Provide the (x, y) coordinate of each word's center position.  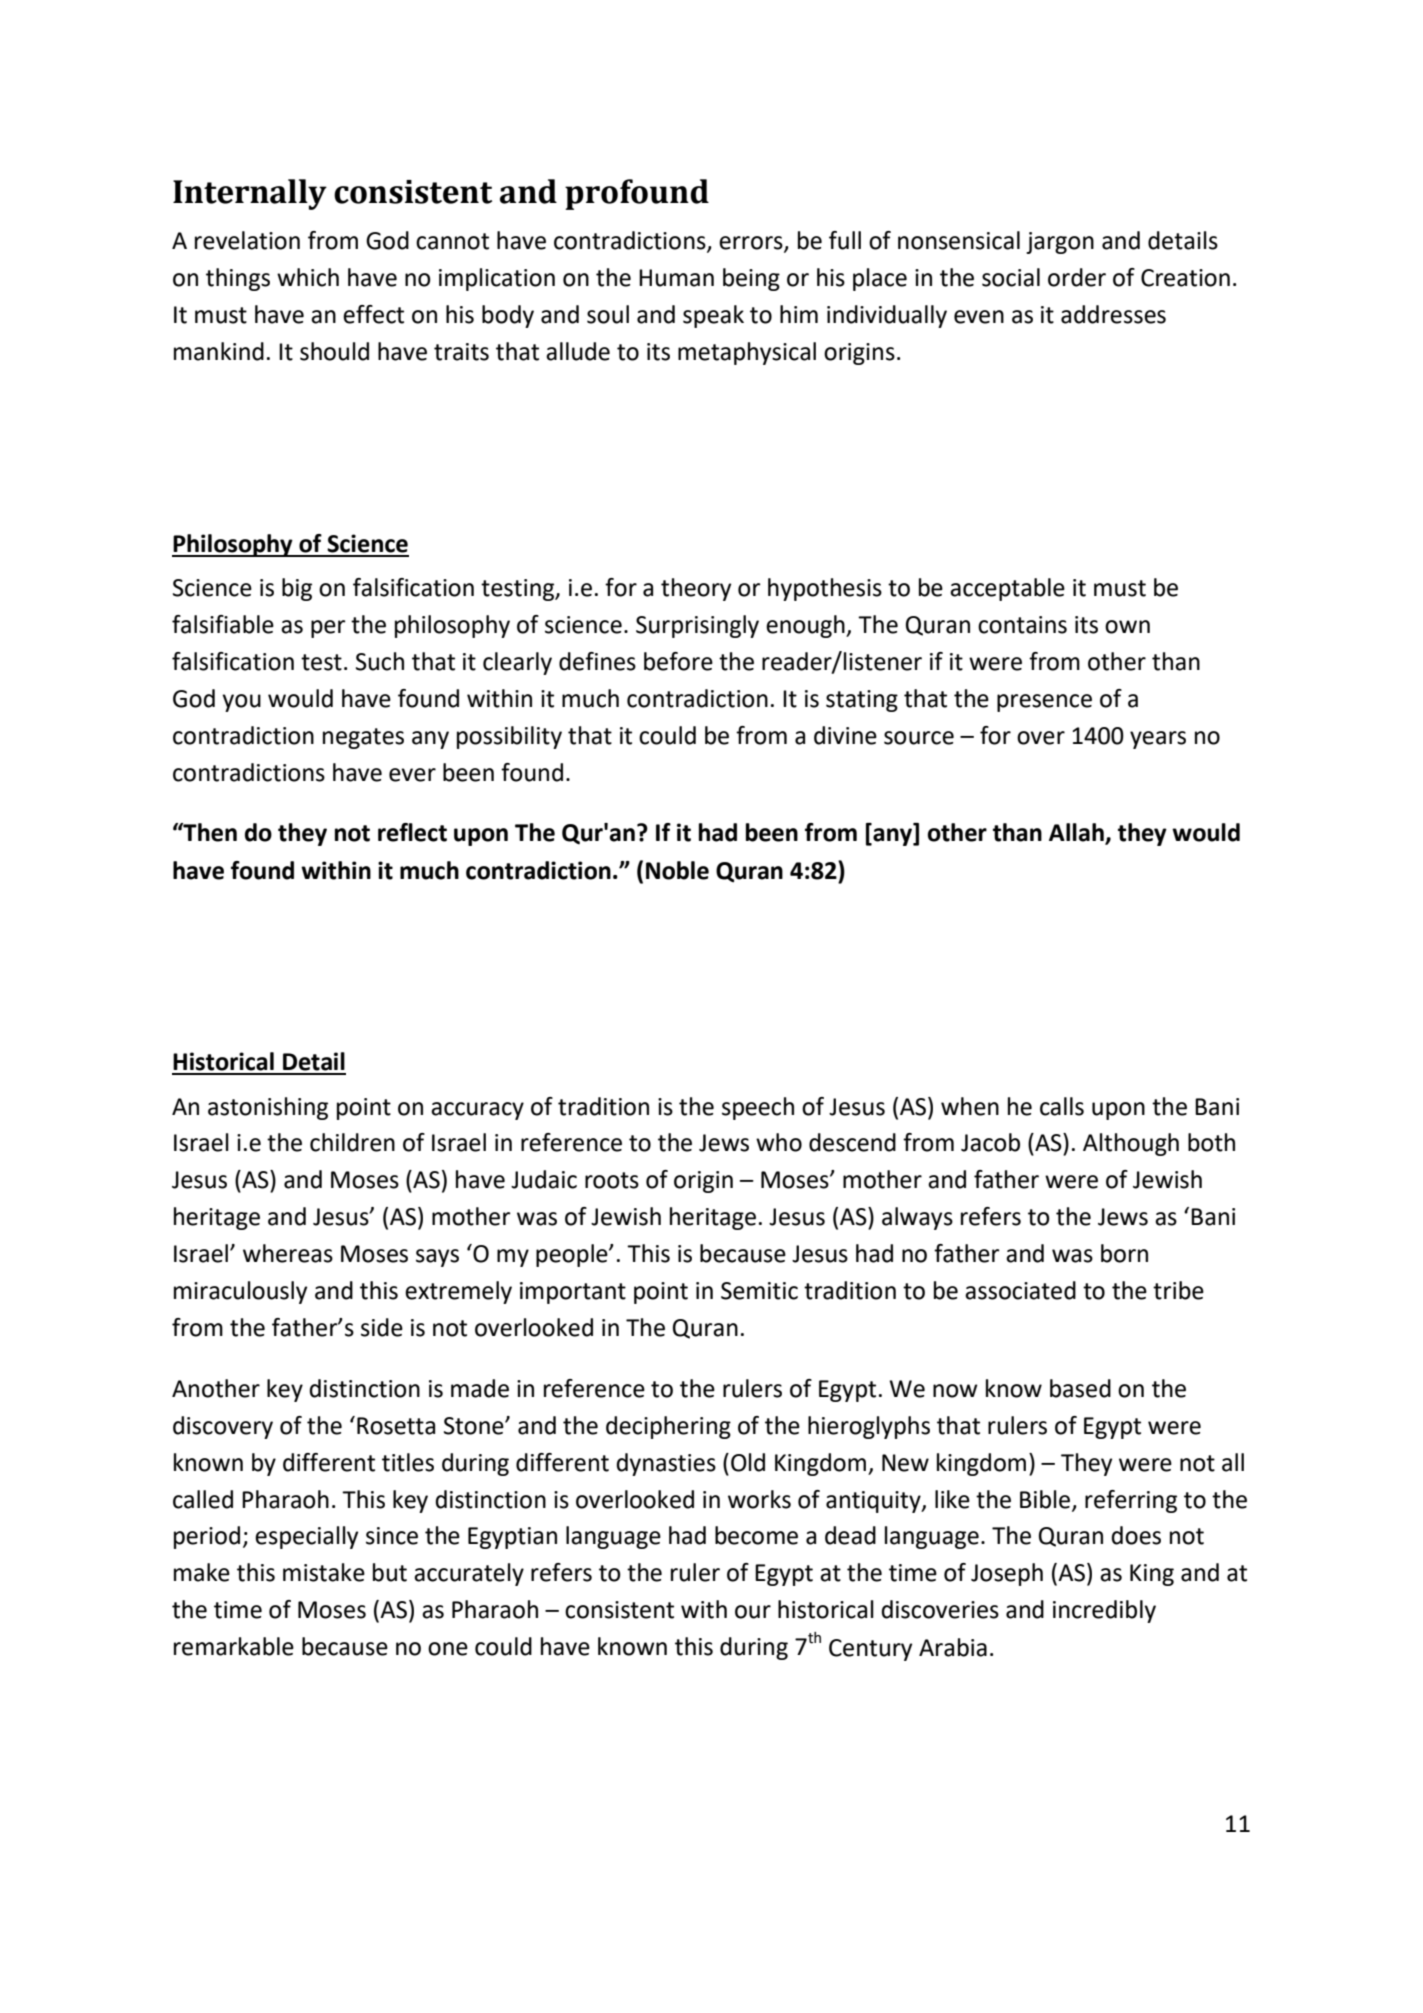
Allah (1077, 833)
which (308, 277)
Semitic (759, 1291)
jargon (1060, 243)
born (1124, 1253)
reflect (412, 832)
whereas (288, 1253)
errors (752, 244)
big (297, 589)
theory (696, 589)
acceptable (1007, 589)
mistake (324, 1572)
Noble (677, 870)
